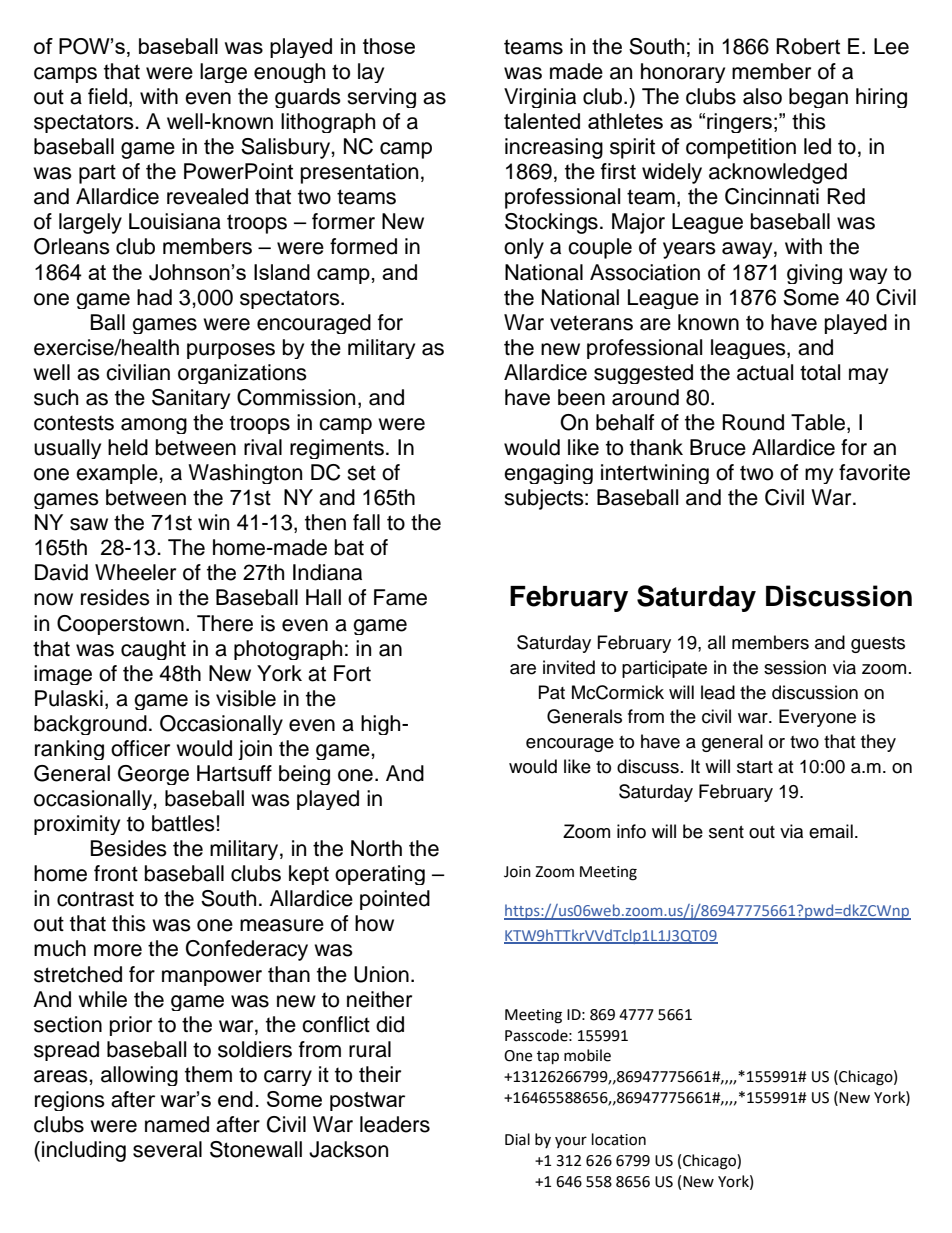 This screenshot has height=1233, width=952. What do you see at coordinates (591, 323) in the screenshot?
I see `veterans` at bounding box center [591, 323].
